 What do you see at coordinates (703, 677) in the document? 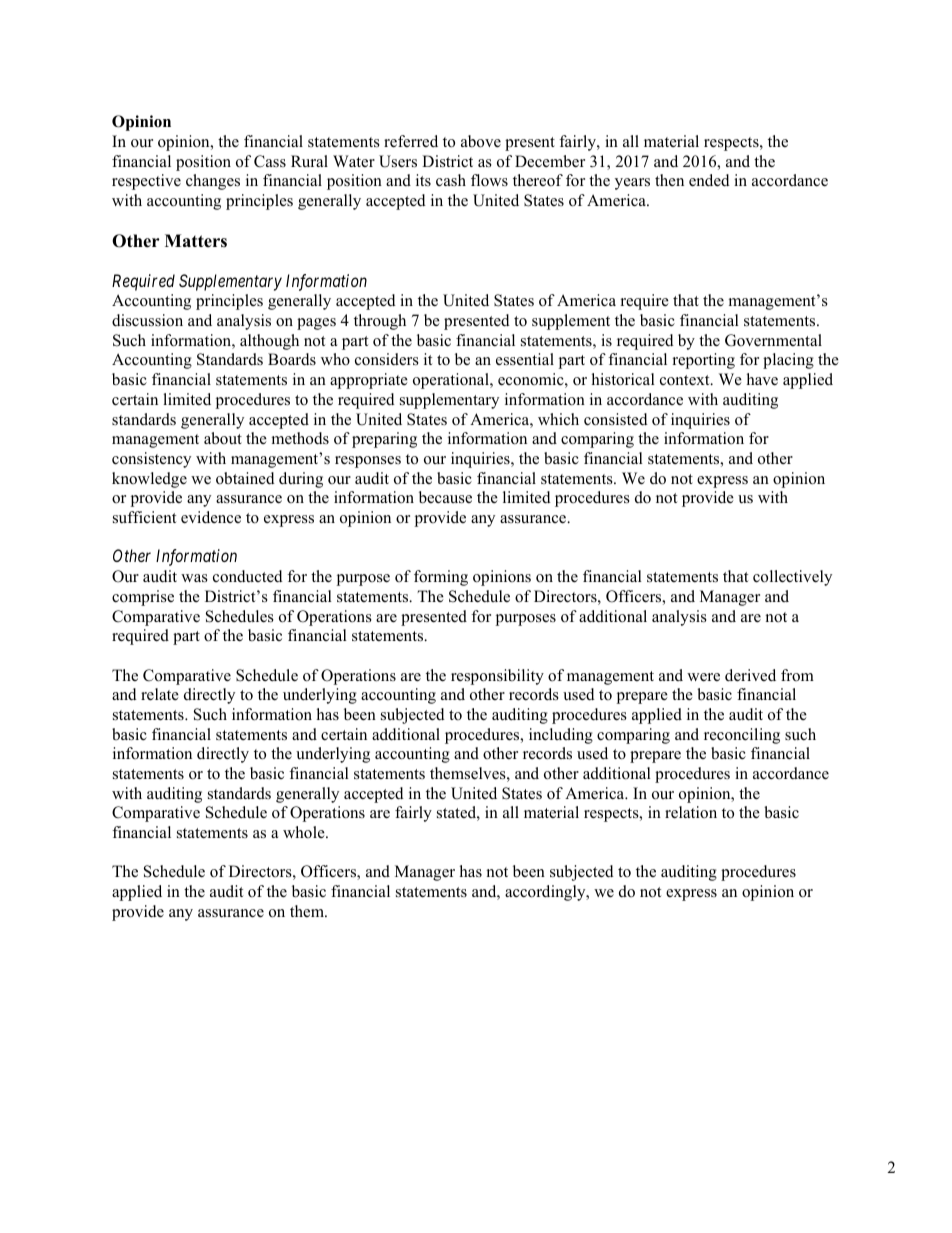
I see `were` at bounding box center [703, 677].
